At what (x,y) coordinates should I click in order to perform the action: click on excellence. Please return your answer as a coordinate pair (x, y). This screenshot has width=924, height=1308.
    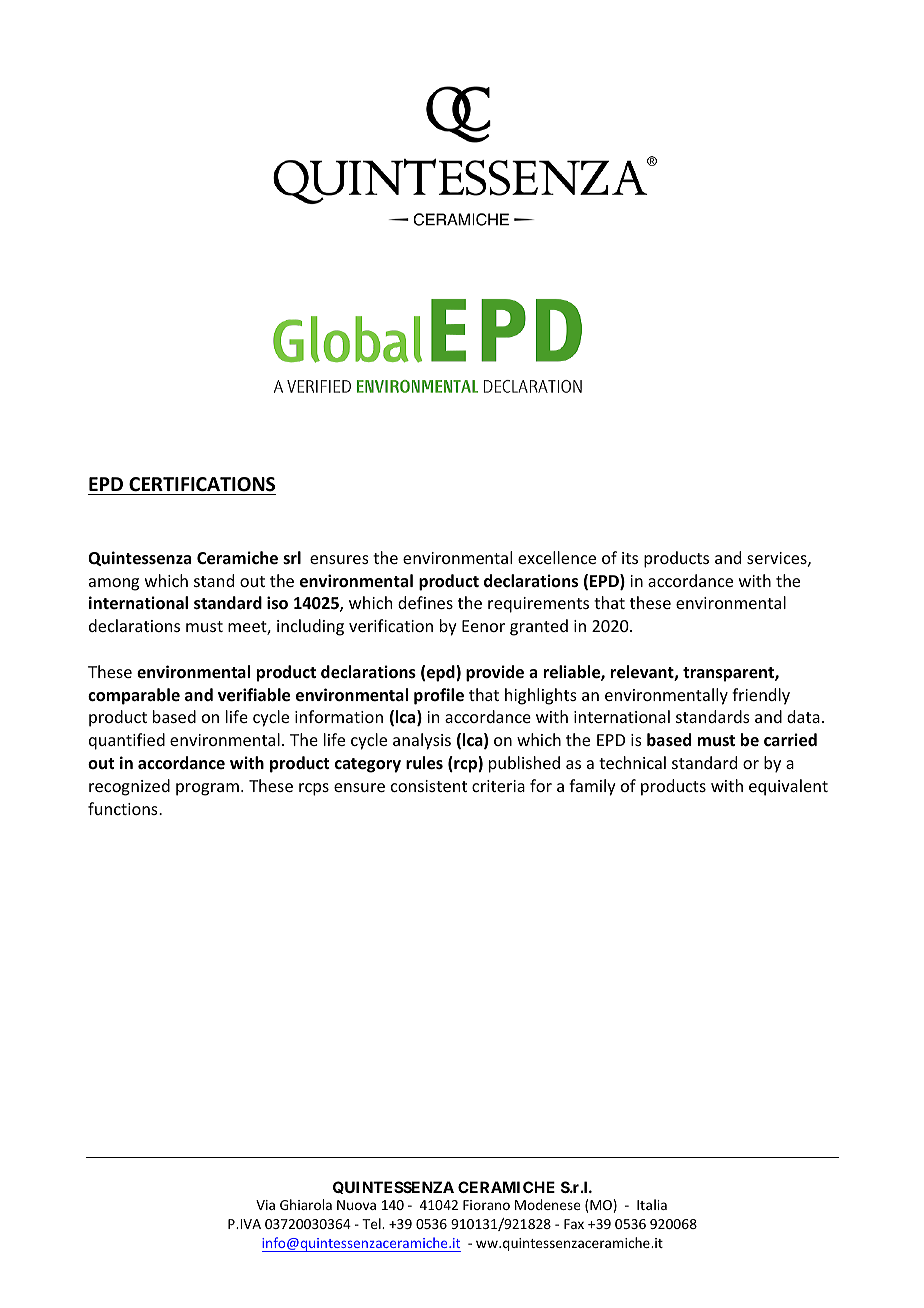
    Looking at the image, I should click on (557, 557).
